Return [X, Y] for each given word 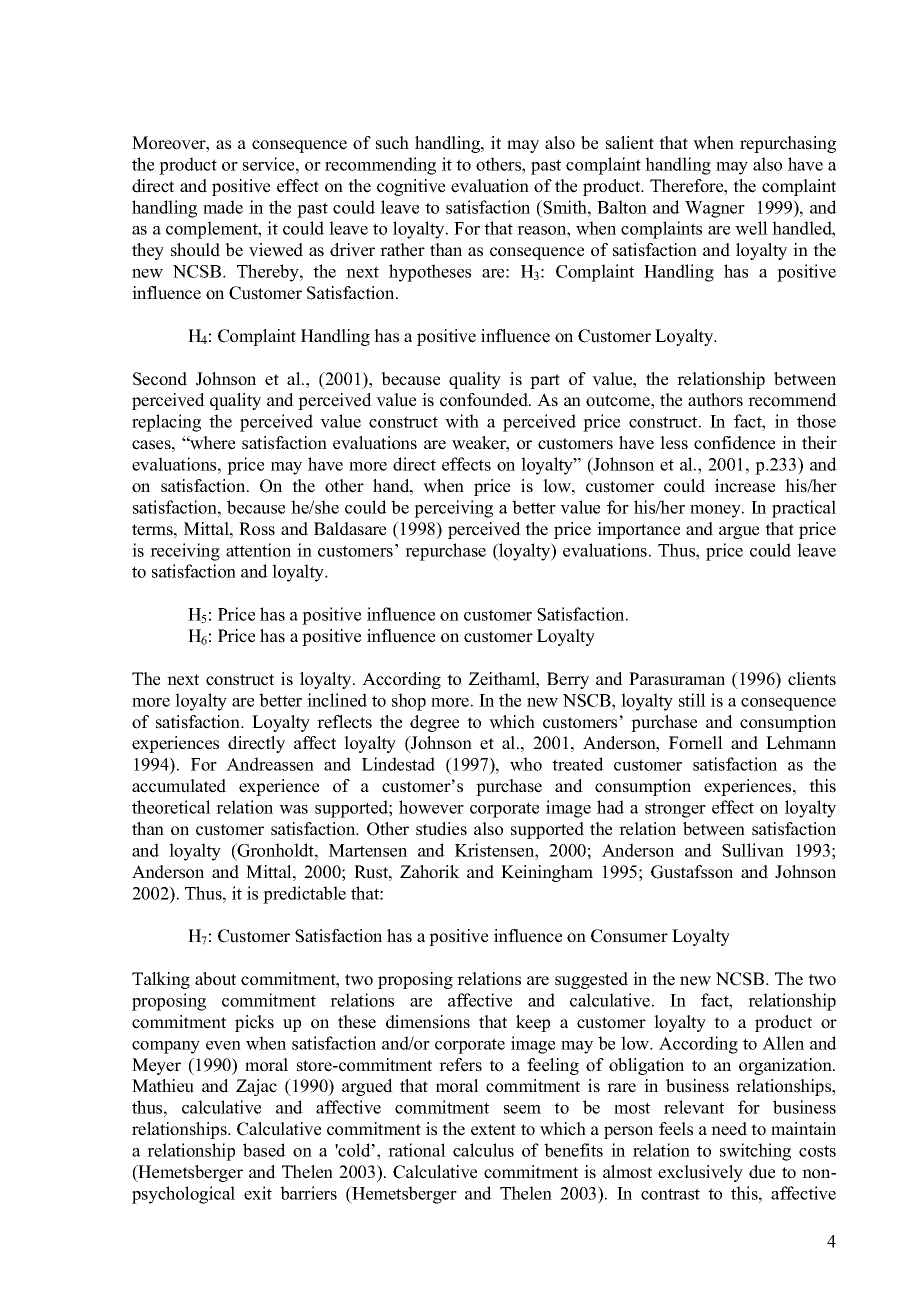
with [462, 421]
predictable [304, 895]
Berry [568, 680]
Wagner [715, 209]
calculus [483, 1150]
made [223, 207]
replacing [166, 423]
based [264, 1150]
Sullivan [753, 850]
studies [441, 829]
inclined [337, 700]
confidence [734, 443]
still [692, 700]
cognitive [411, 187]
